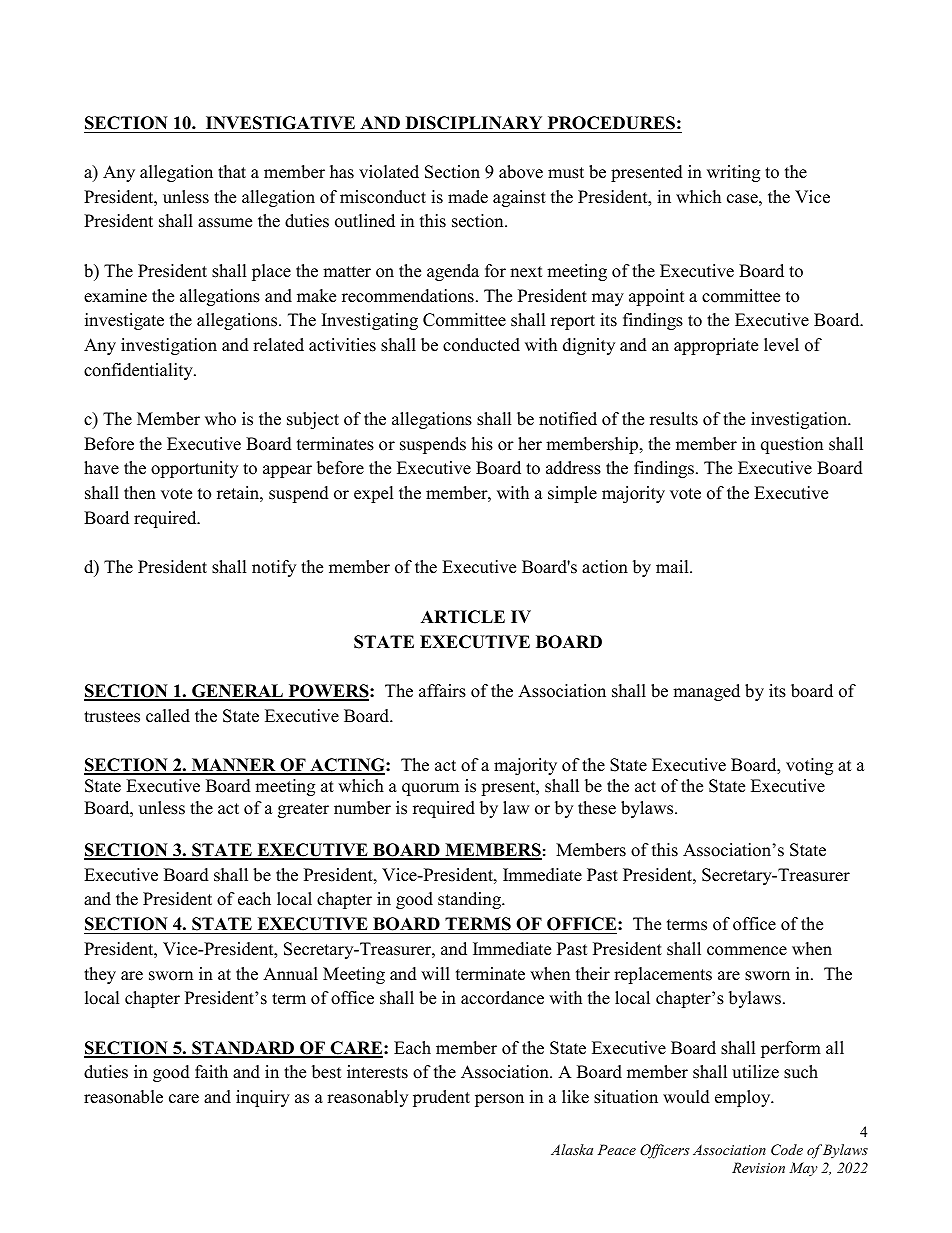 Image resolution: width=952 pixels, height=1233 pixels. Describe the element at coordinates (674, 419) in the page. I see `results` at that location.
